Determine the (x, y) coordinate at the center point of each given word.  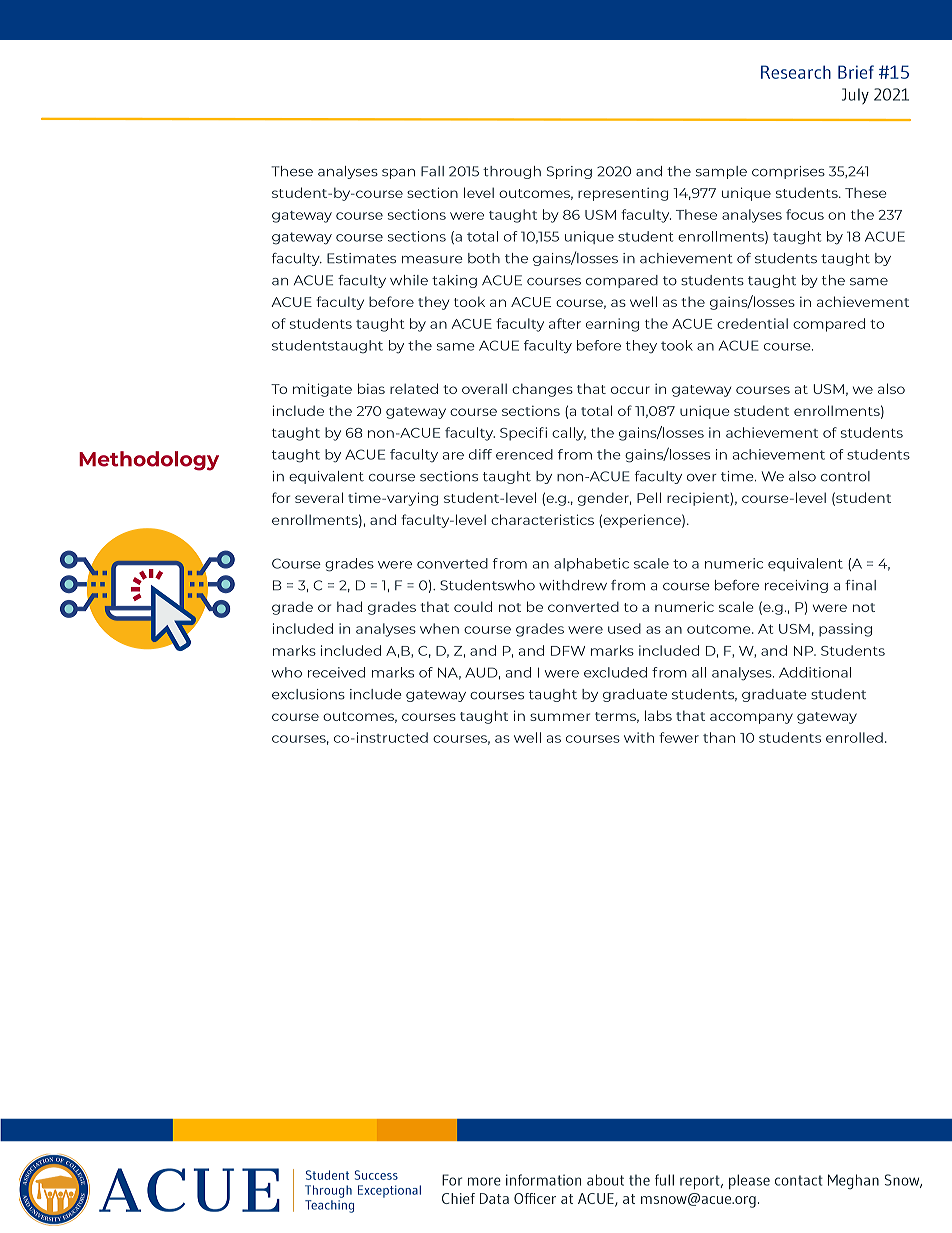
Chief (458, 1198)
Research (796, 72)
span (398, 174)
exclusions (308, 694)
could (473, 606)
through (512, 172)
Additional (815, 672)
